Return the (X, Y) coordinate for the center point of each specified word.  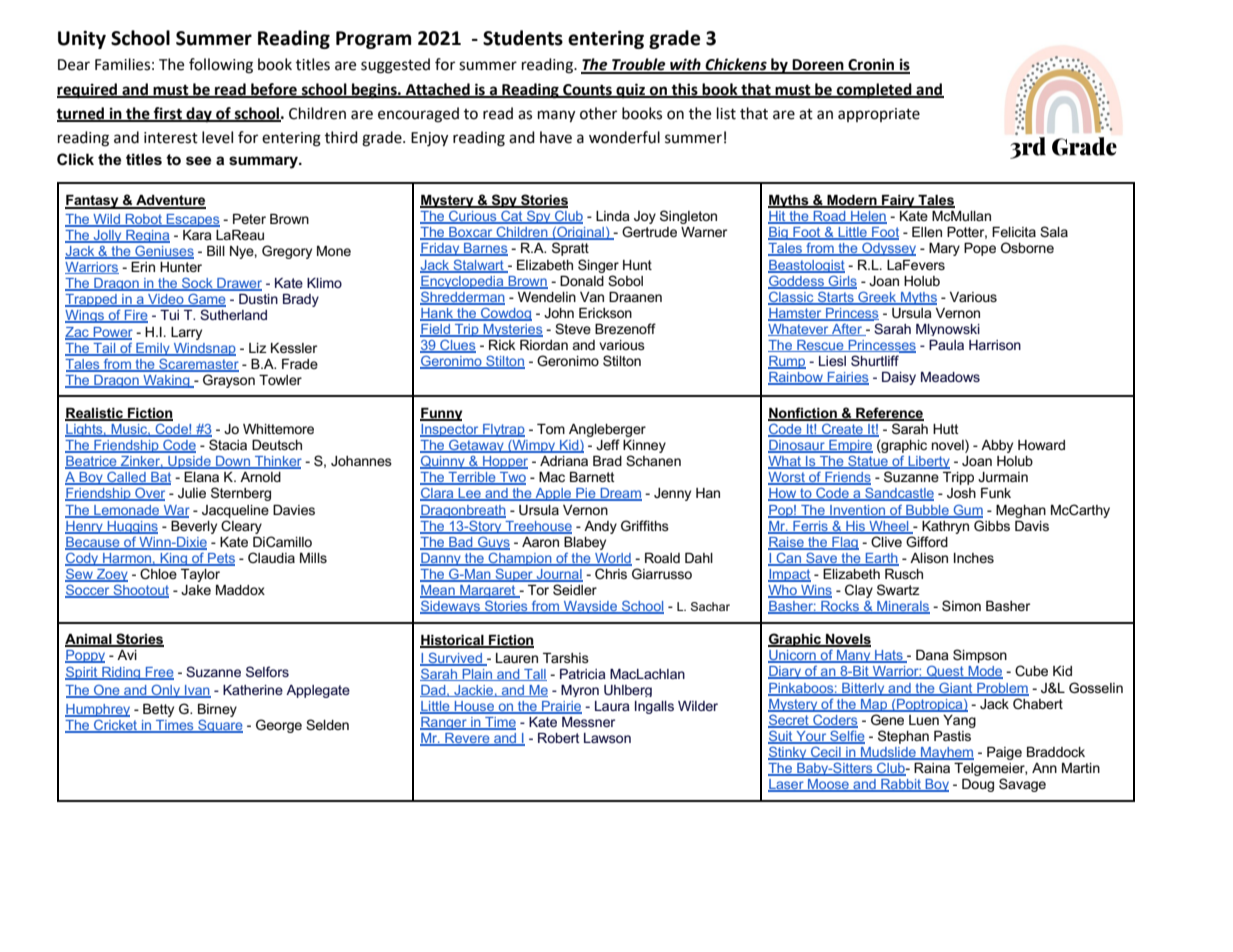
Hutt (946, 429)
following (221, 66)
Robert (559, 738)
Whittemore (278, 429)
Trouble (639, 65)
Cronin (871, 65)
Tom (551, 429)
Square (219, 726)
